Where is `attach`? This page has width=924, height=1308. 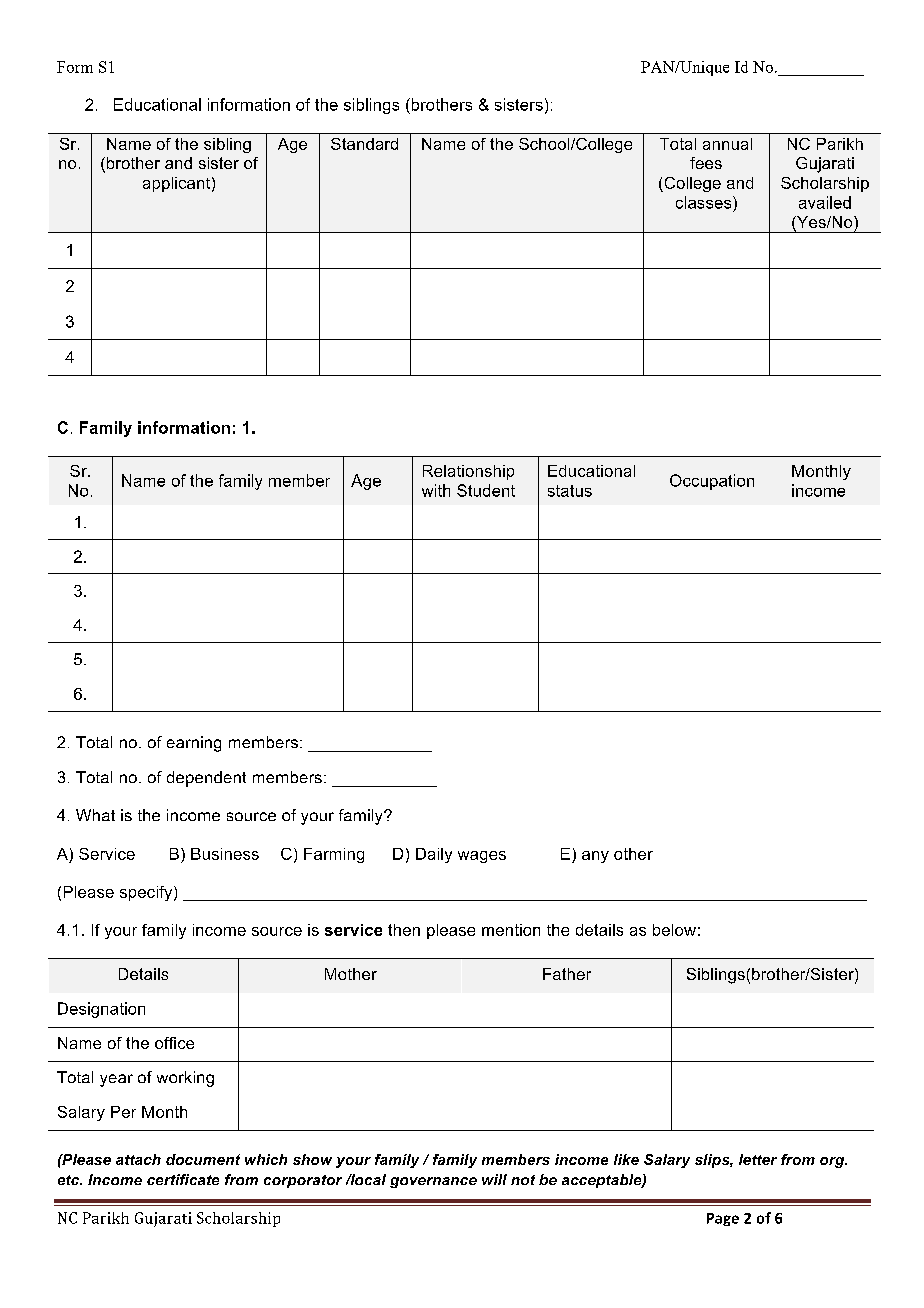
attach is located at coordinates (138, 1159).
